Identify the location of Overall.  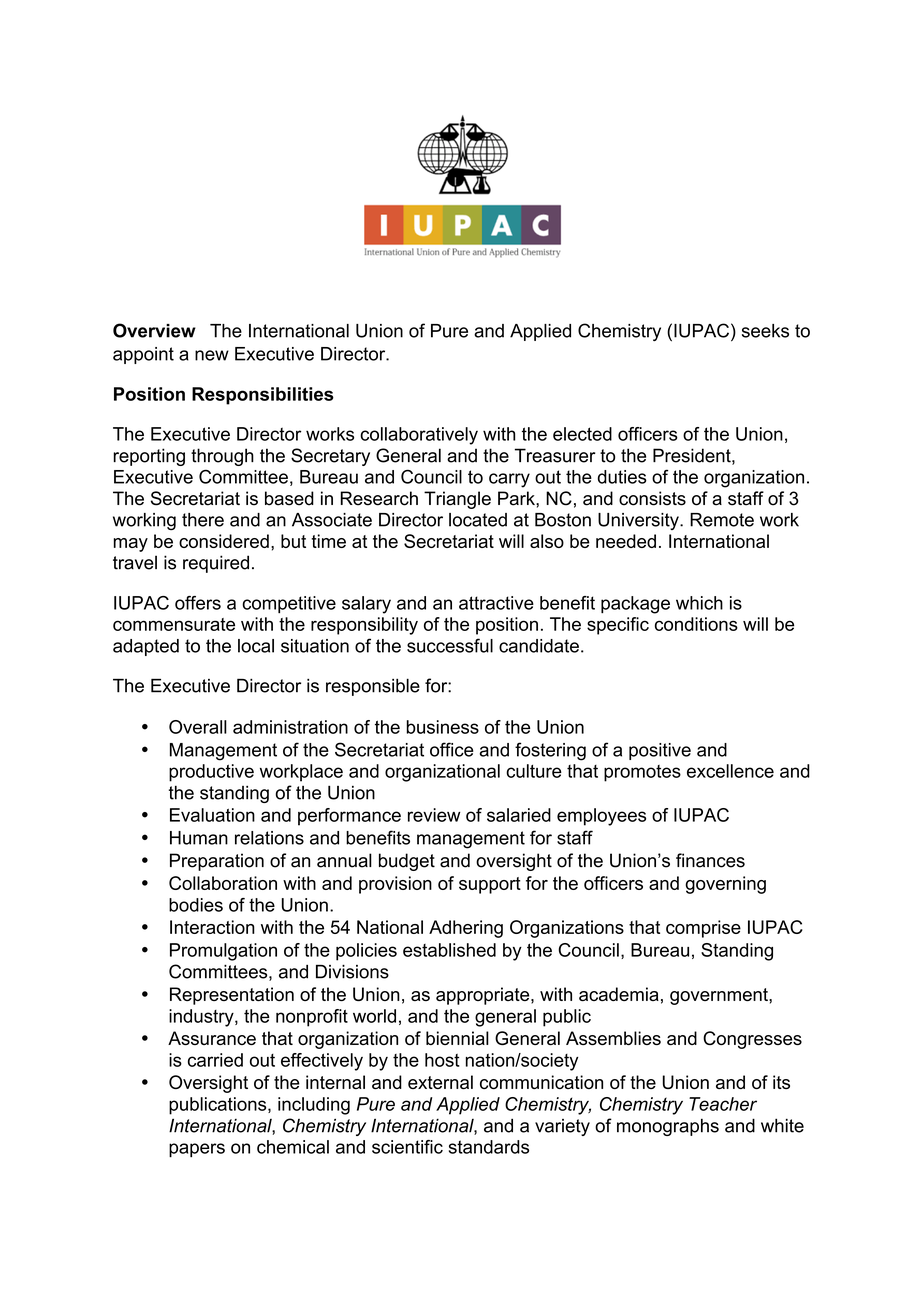
(198, 727).
